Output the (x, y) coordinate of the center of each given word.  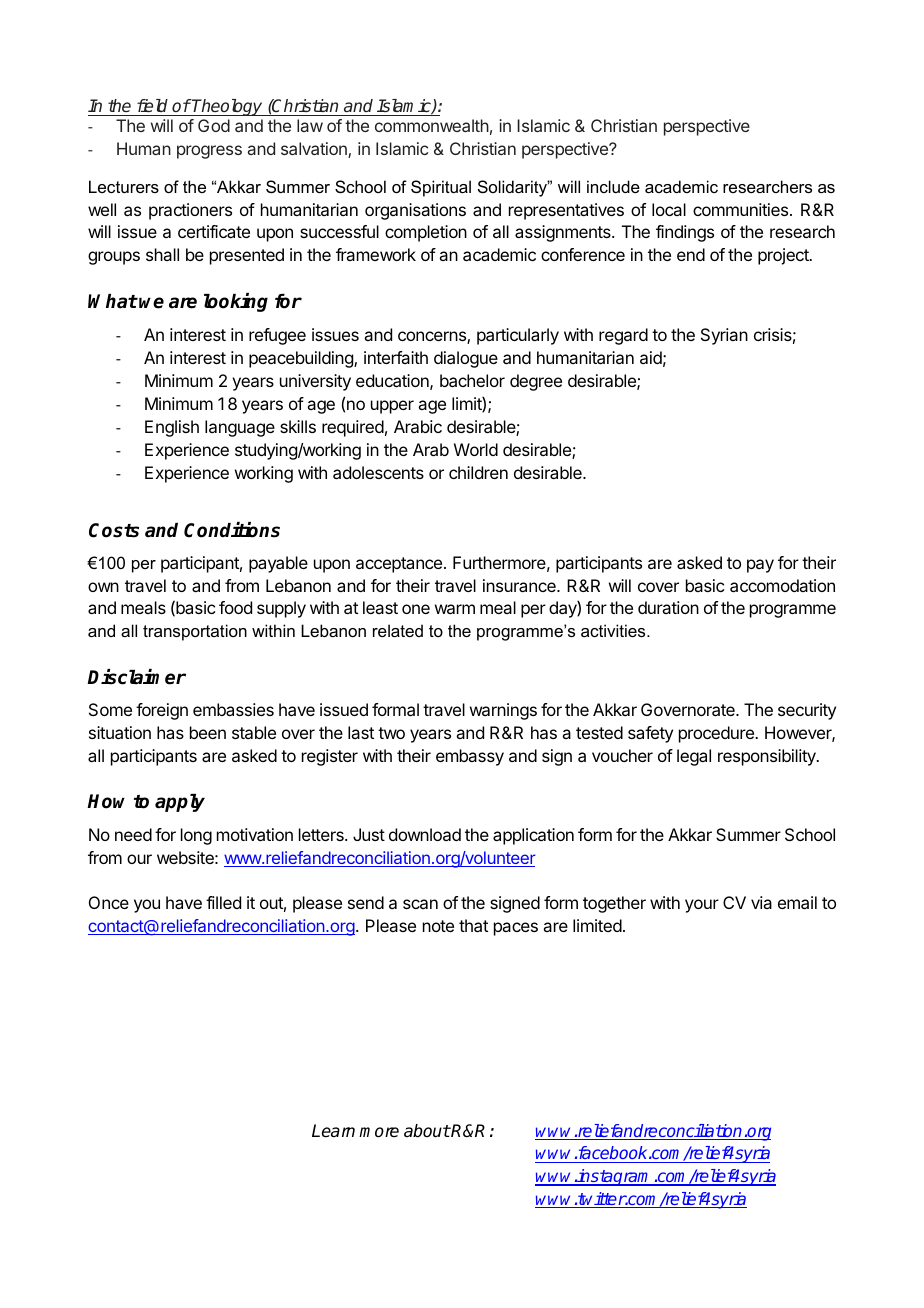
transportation (195, 632)
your (702, 906)
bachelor (472, 380)
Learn (333, 1131)
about (427, 1131)
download (425, 834)
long (196, 836)
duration (668, 607)
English (172, 428)
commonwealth (432, 125)
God (214, 125)
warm (455, 609)
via (761, 902)
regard (623, 336)
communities (742, 209)
